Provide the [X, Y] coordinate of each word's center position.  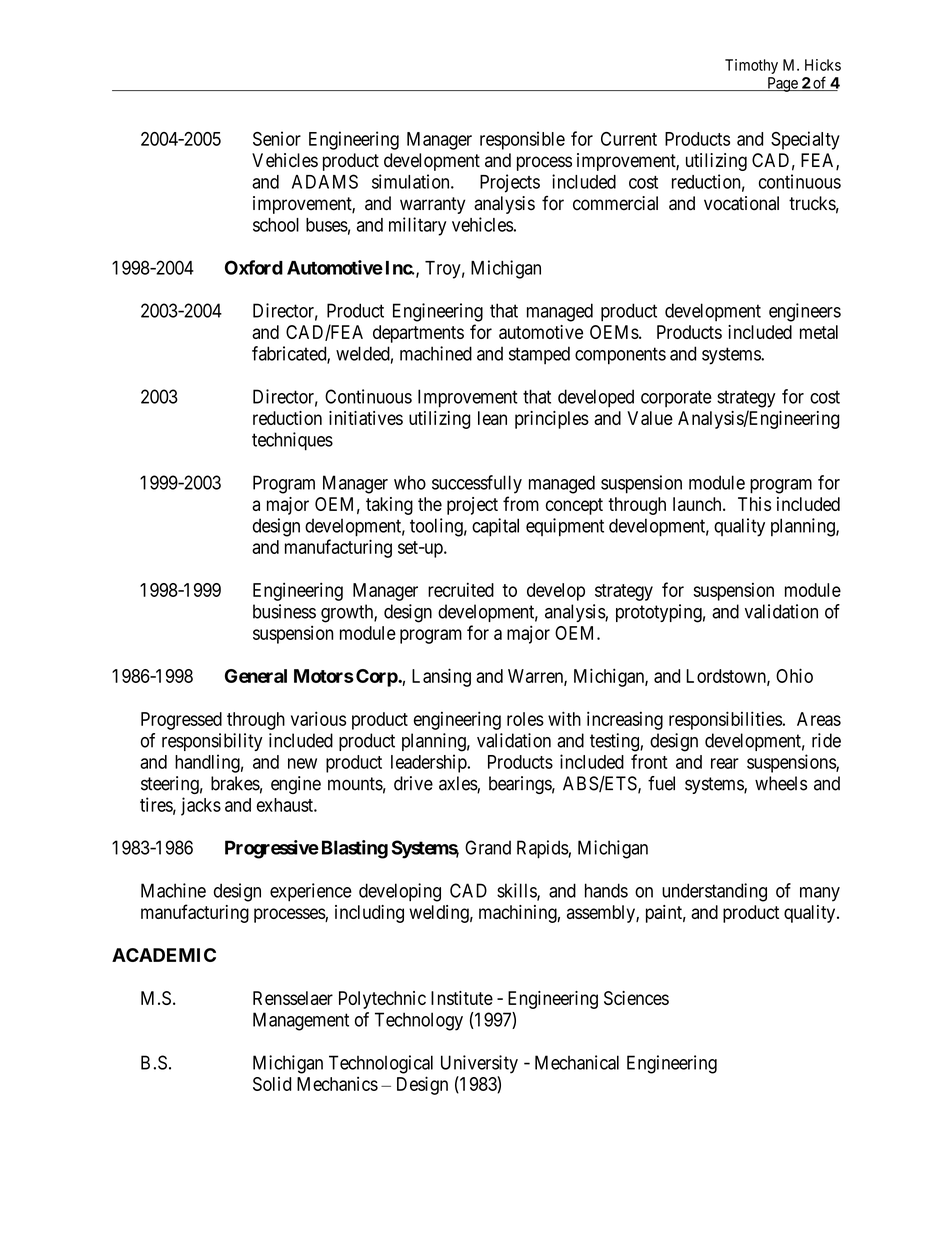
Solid [272, 1084]
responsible [522, 140]
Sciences [636, 998]
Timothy [751, 66]
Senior [277, 138]
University [479, 1064]
